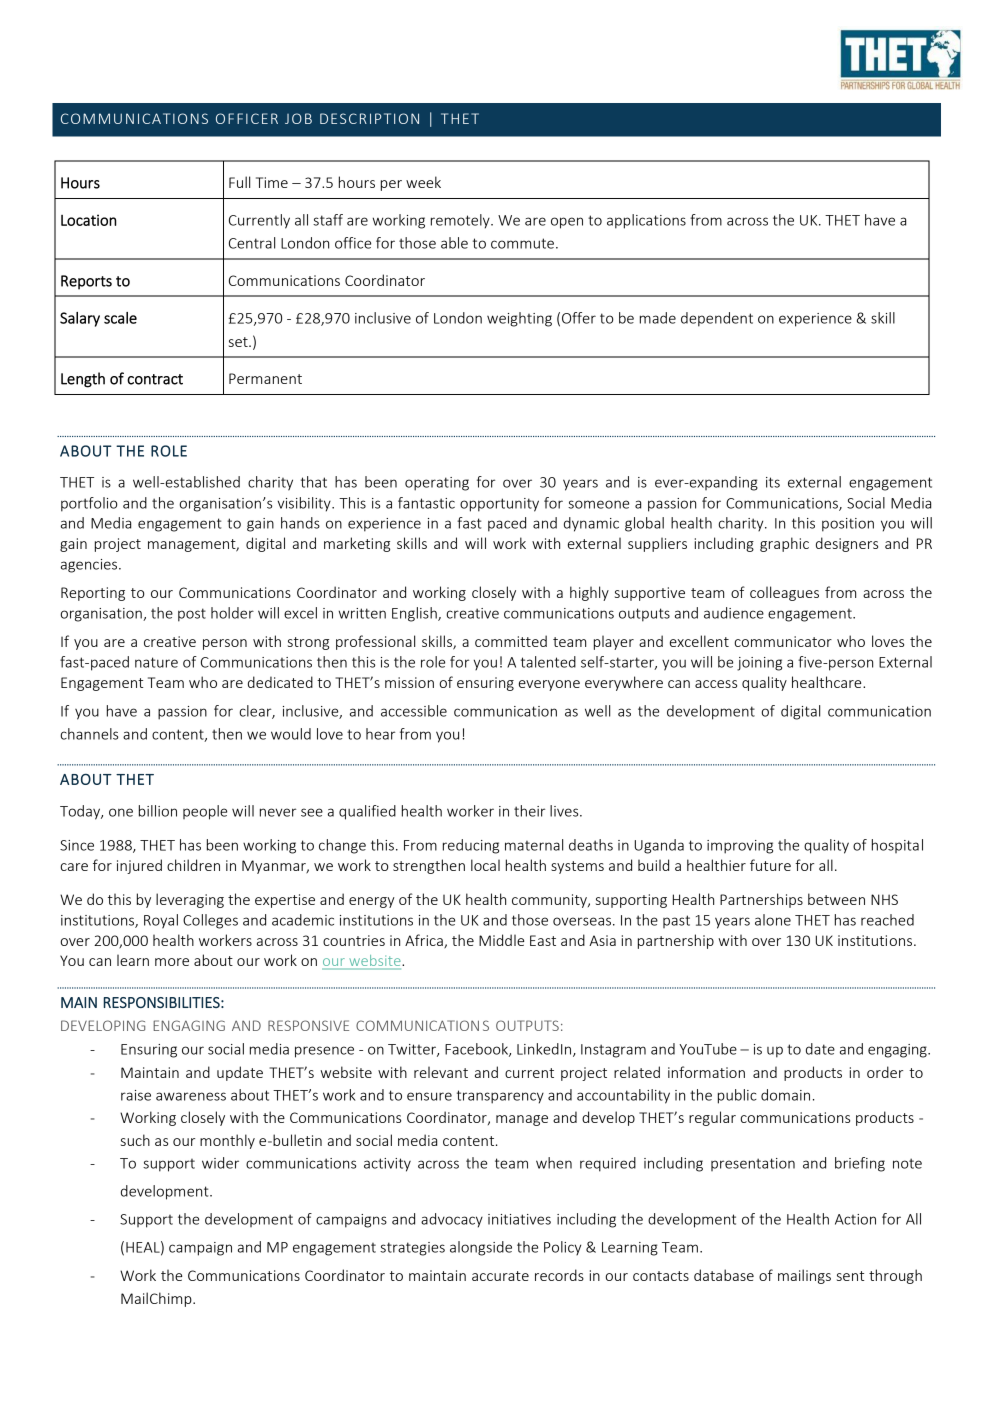  I want to click on Middle, so click(501, 940).
